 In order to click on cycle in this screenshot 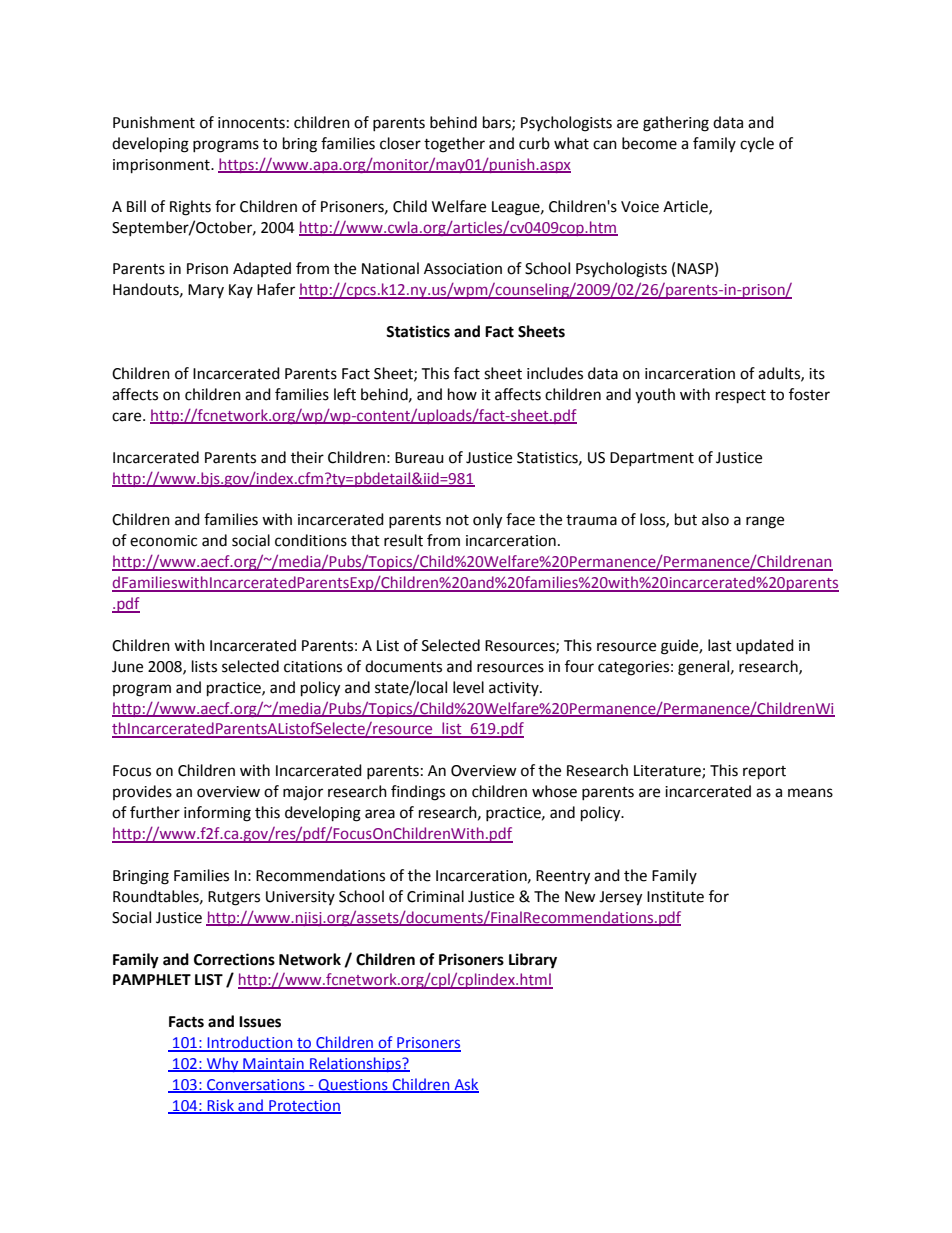, I will do `click(757, 144)`.
